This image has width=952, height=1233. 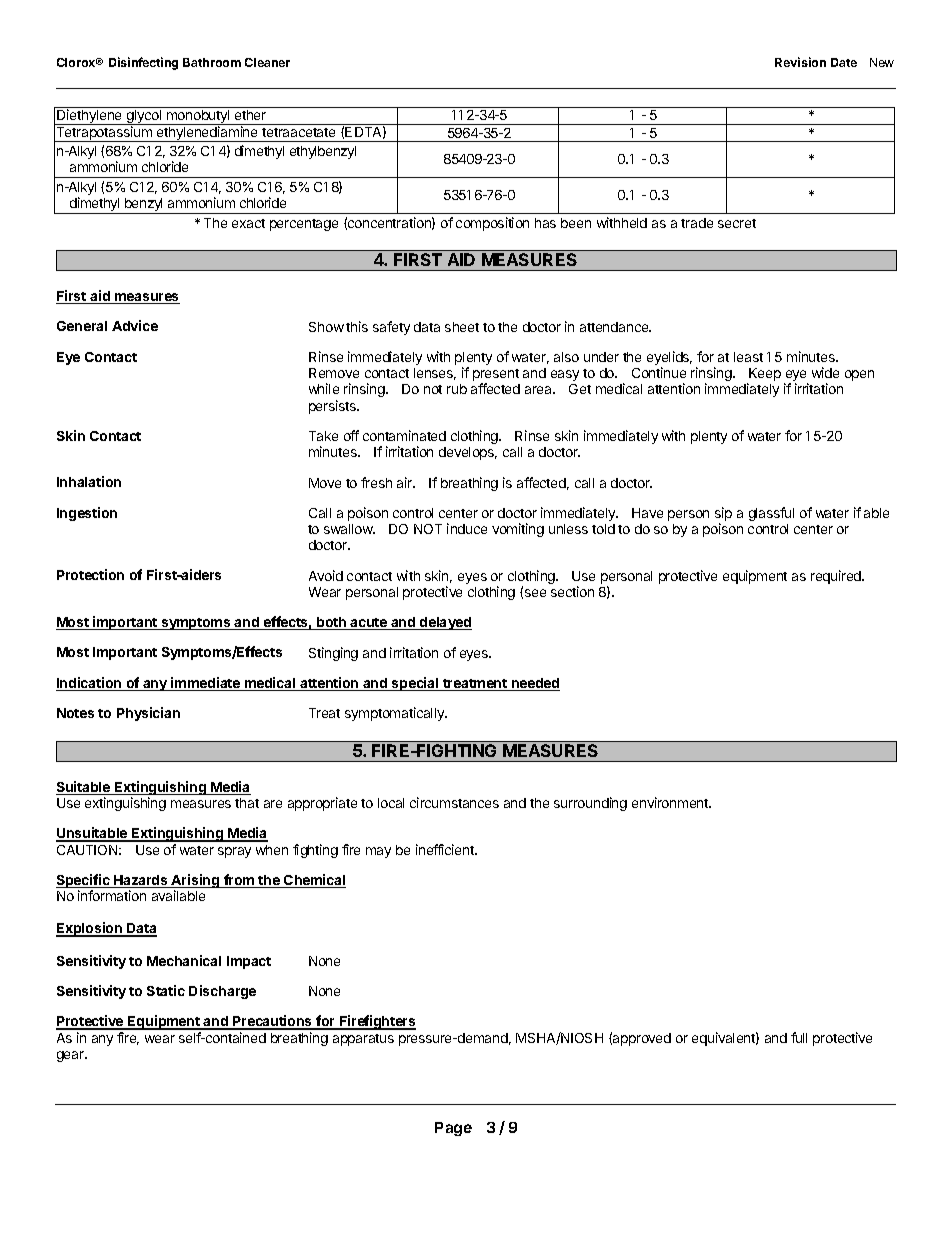 What do you see at coordinates (468, 453) in the image?
I see `develops` at bounding box center [468, 453].
